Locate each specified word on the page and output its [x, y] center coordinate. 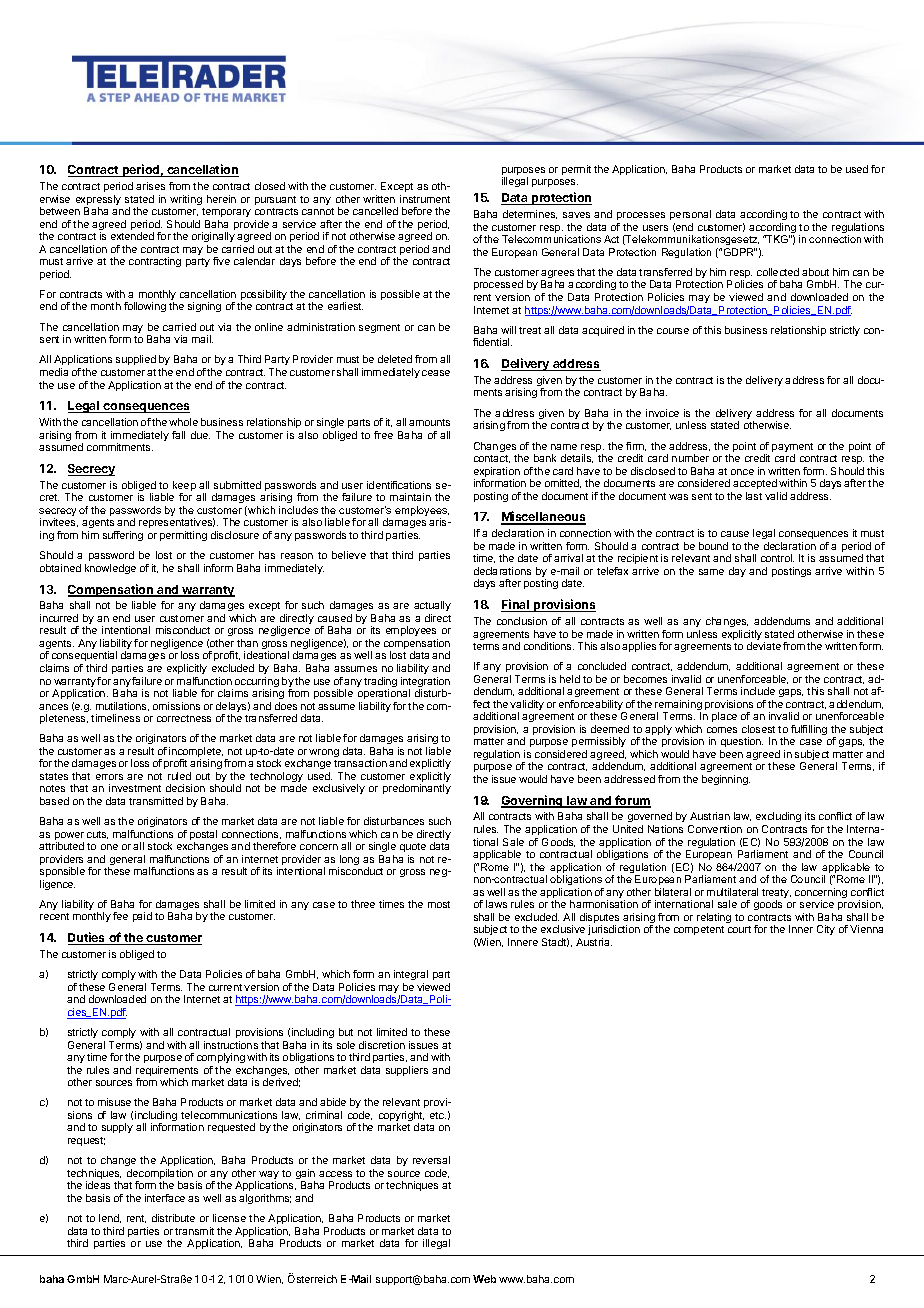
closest [758, 729]
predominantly [417, 789]
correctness [184, 718]
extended [132, 236]
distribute [173, 1218]
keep [184, 487]
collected [778, 272]
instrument [425, 199]
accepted [755, 484]
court [739, 929]
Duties [88, 938]
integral [411, 977]
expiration [497, 473]
